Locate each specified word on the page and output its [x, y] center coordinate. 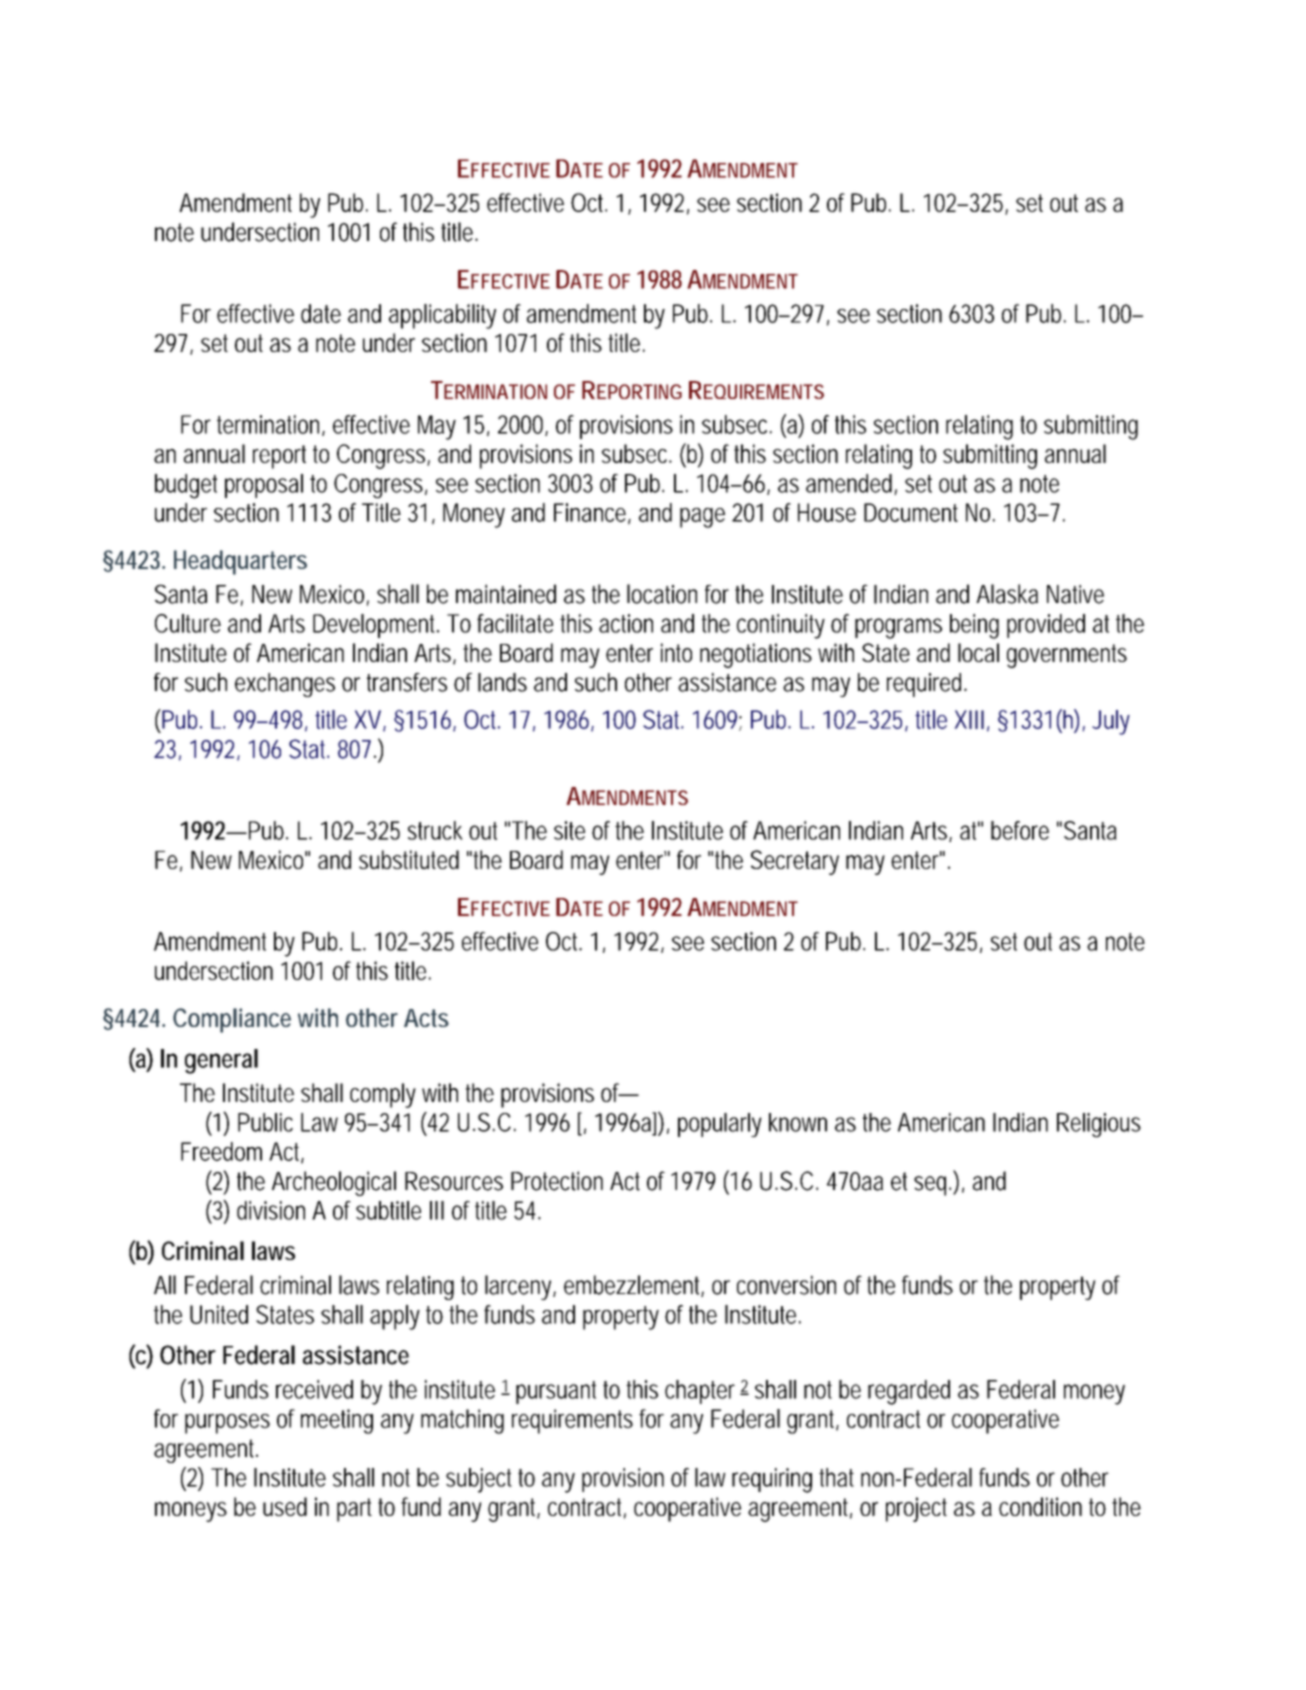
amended [850, 484]
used [285, 1506]
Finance [591, 513]
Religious [1099, 1125]
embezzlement [634, 1286]
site [569, 830]
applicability [442, 316]
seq [930, 1186]
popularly [720, 1125]
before [1020, 830]
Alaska [1007, 594]
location [662, 594]
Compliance [232, 1020]
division [271, 1210]
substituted [409, 859]
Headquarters [240, 562]
